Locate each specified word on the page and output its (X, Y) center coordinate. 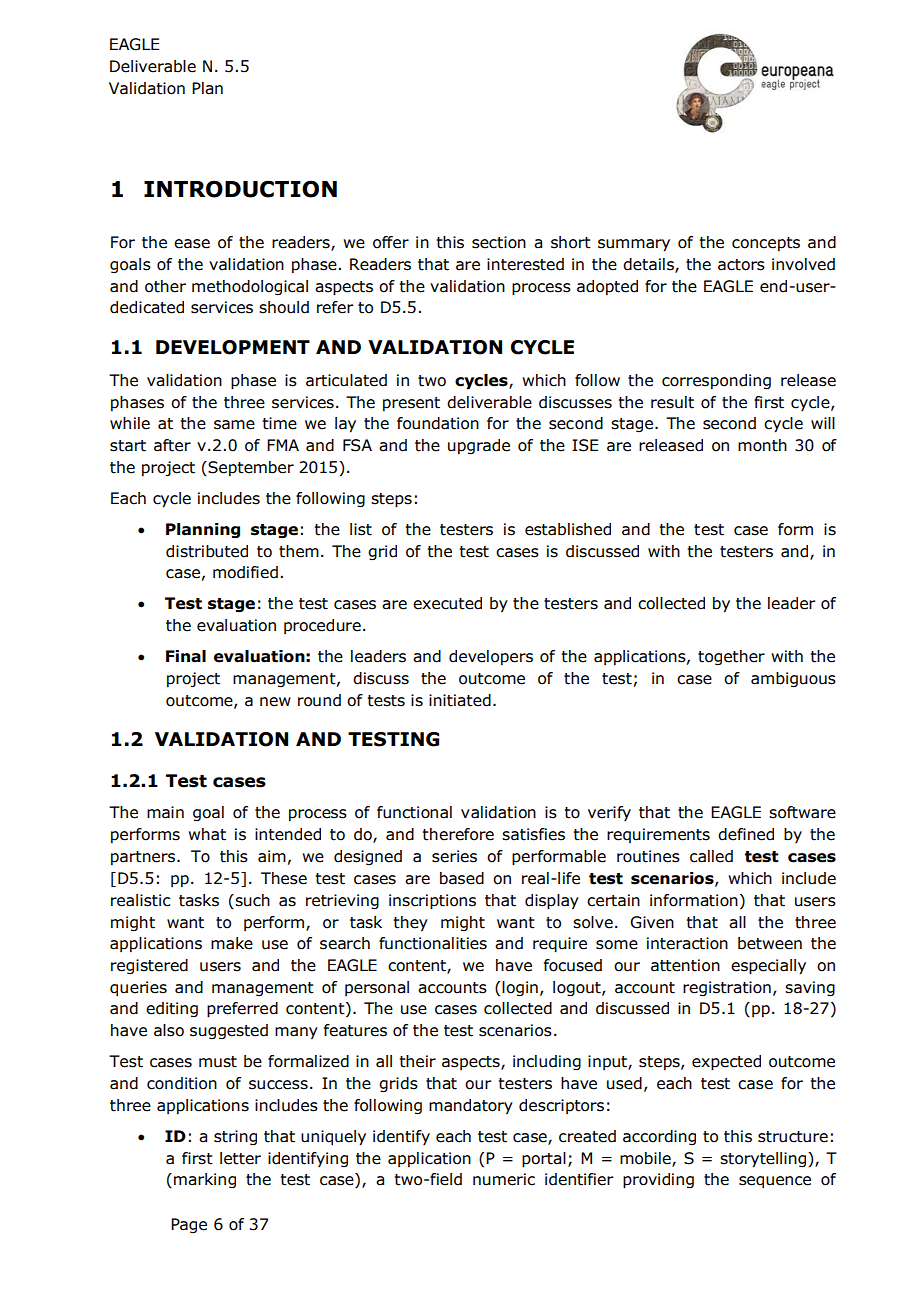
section (499, 242)
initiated (460, 700)
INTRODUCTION (240, 189)
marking (205, 1180)
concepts (766, 244)
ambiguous (793, 679)
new (275, 702)
